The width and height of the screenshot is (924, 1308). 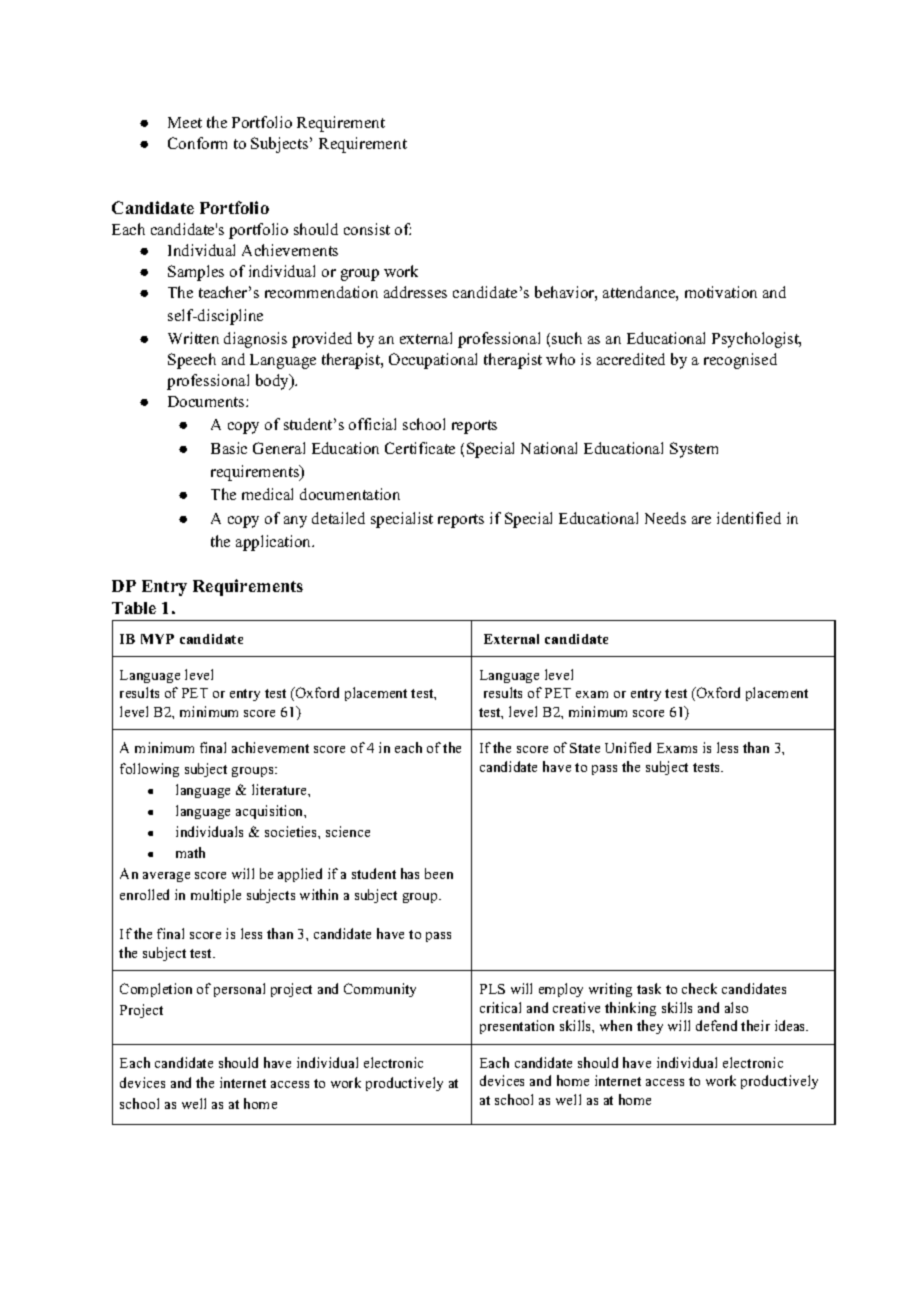 I want to click on motivation, so click(x=721, y=292).
